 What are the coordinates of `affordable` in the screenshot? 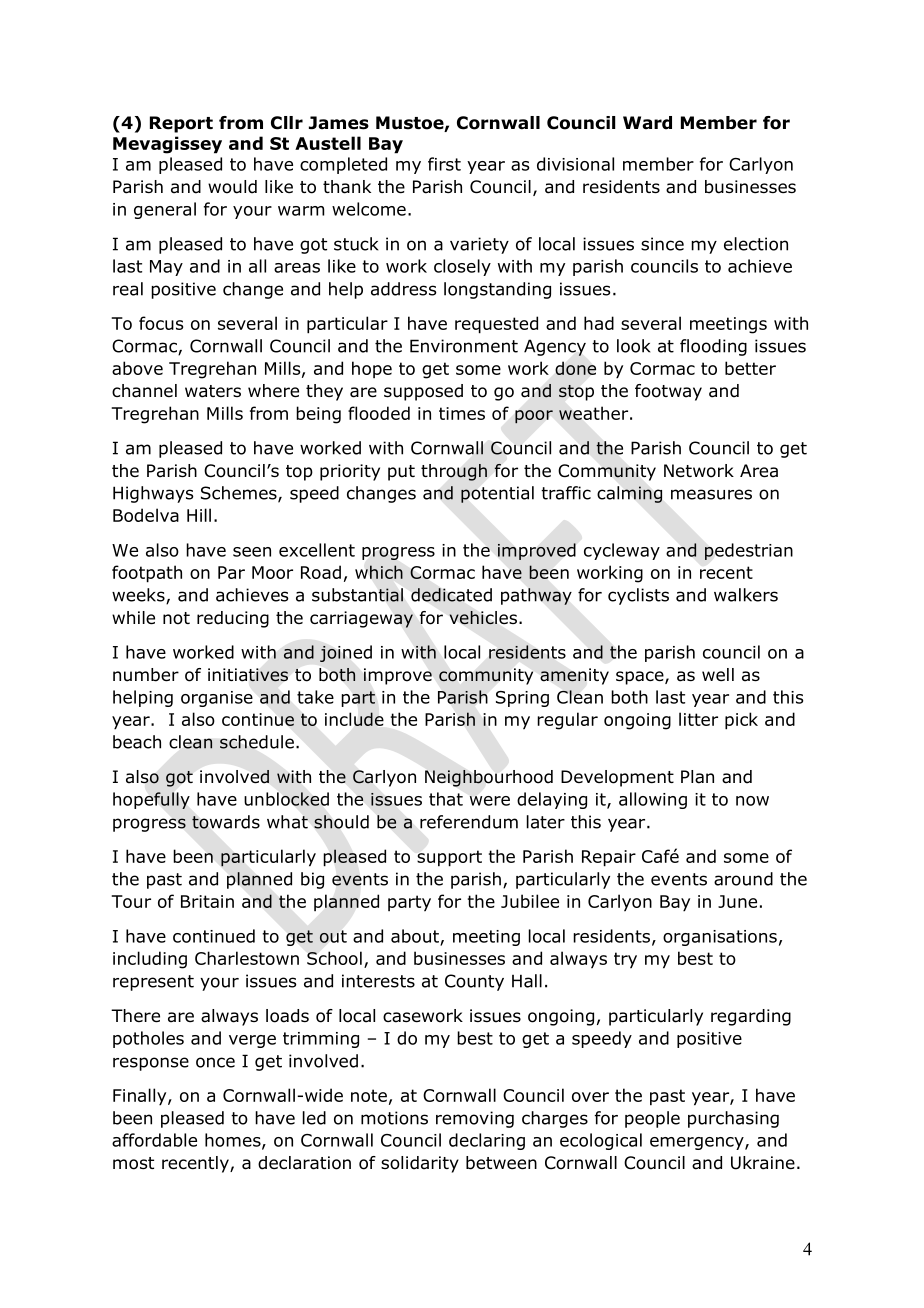 It's located at (154, 1140).
